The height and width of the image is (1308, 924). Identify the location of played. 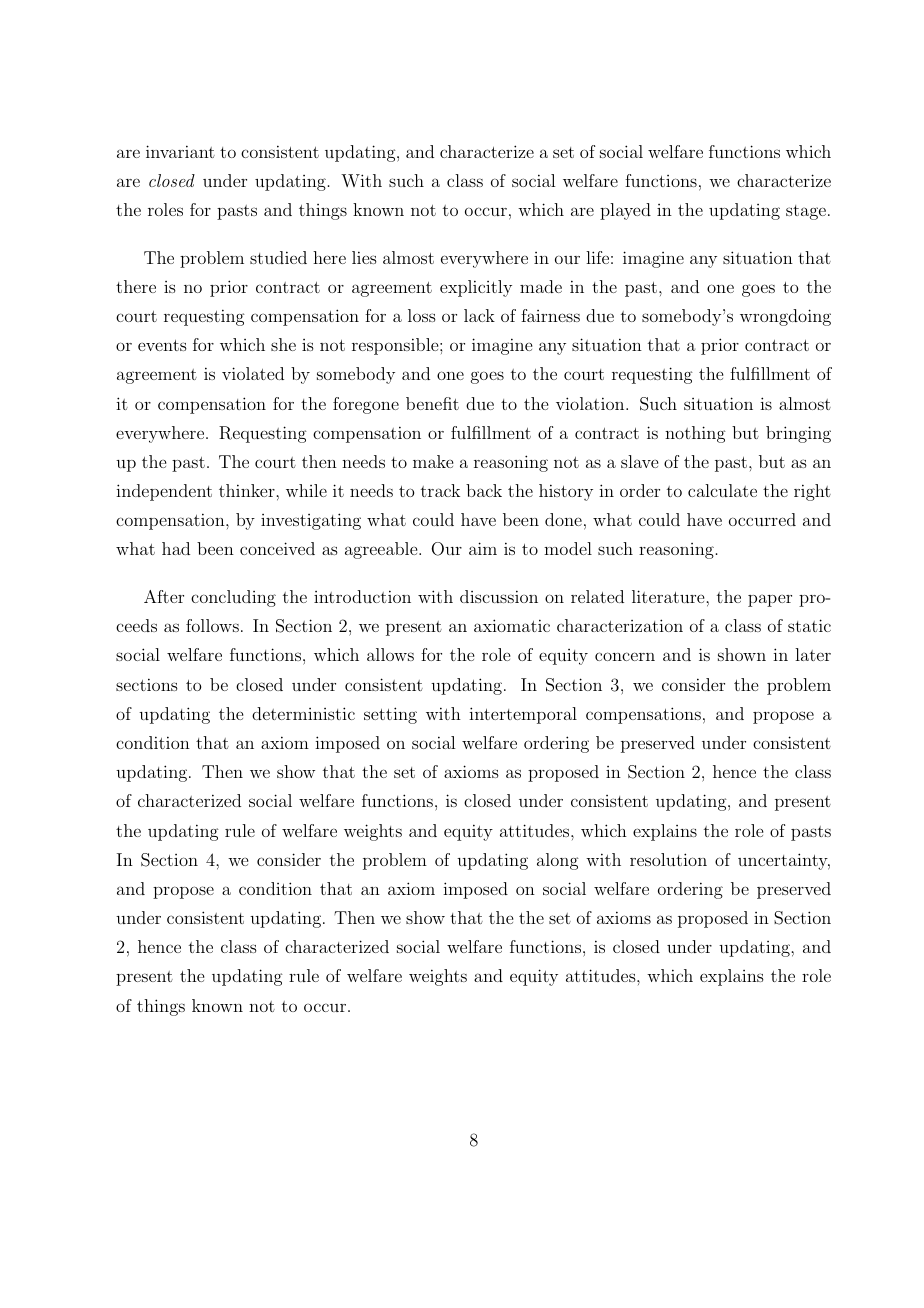
(625, 211).
